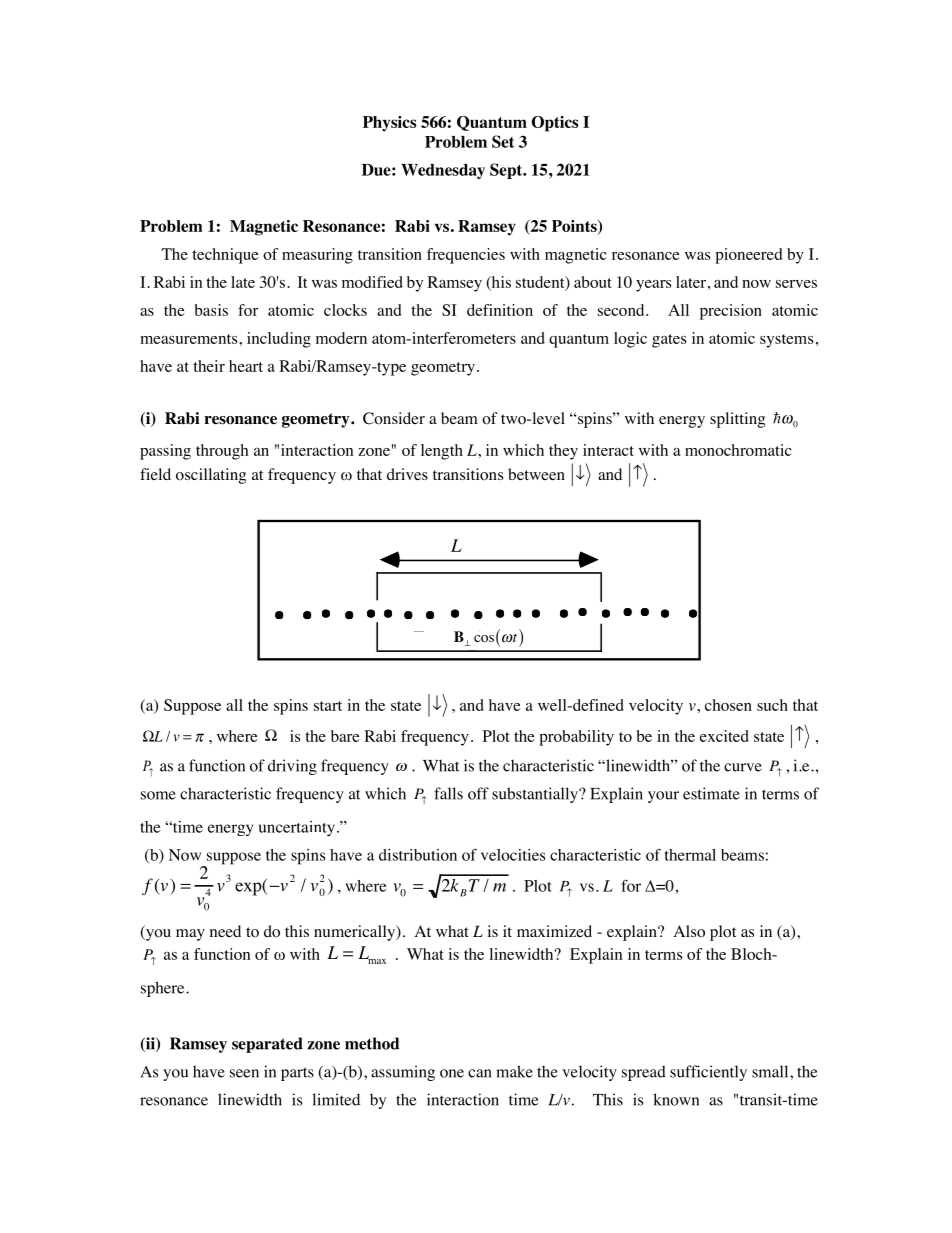  What do you see at coordinates (536, 474) in the image?
I see `between` at bounding box center [536, 474].
